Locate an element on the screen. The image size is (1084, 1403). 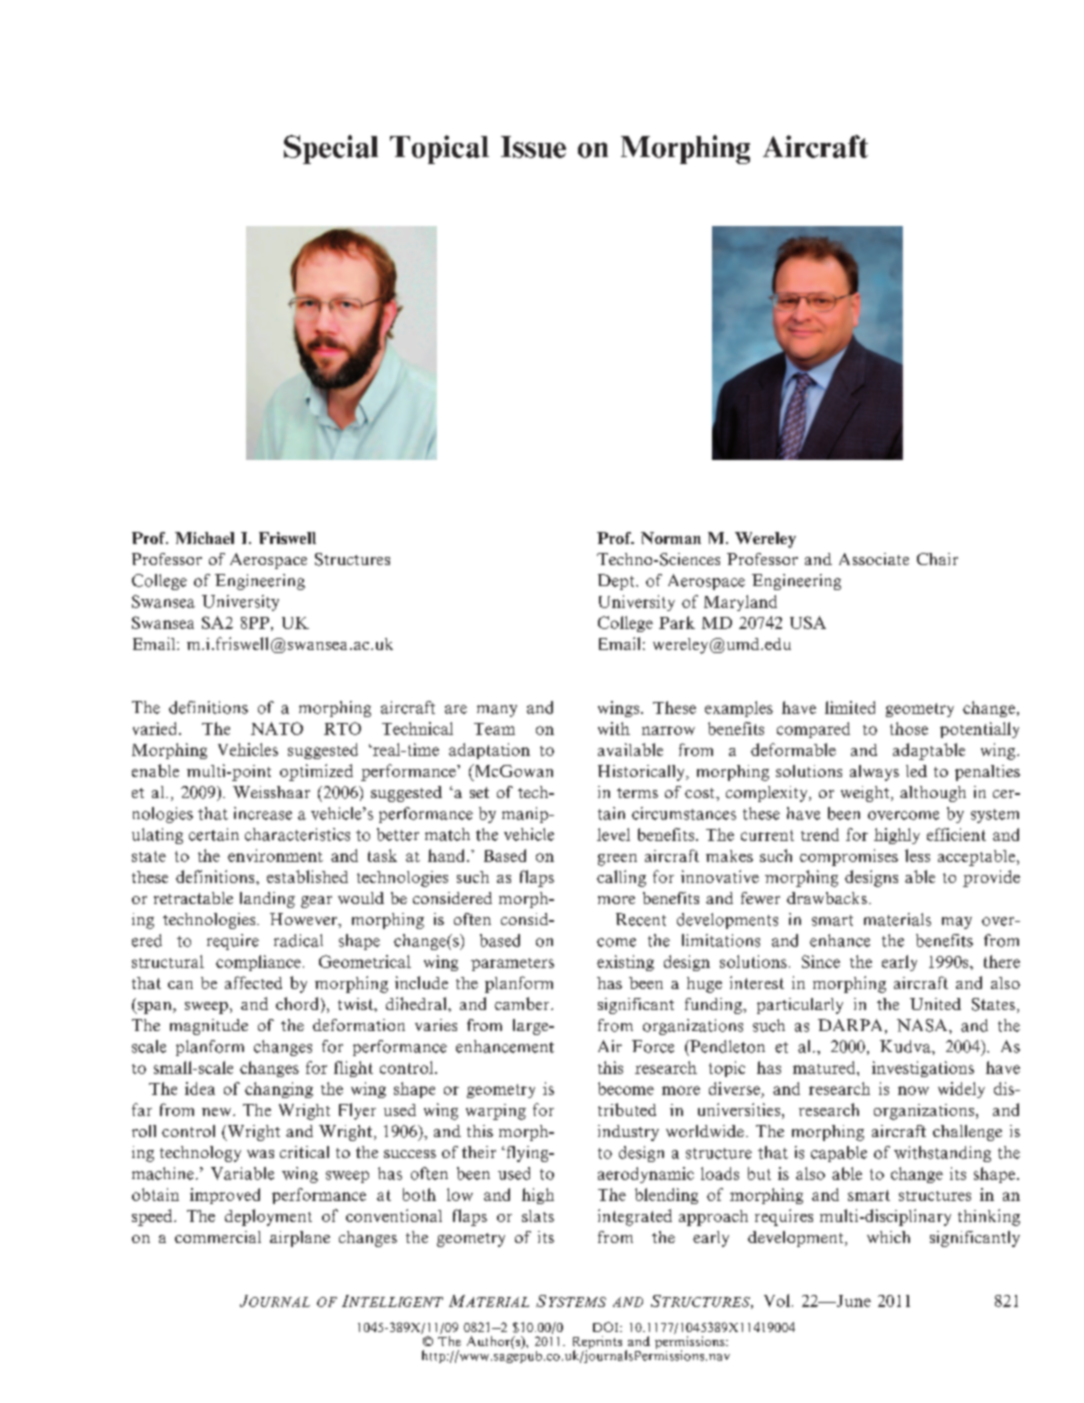
Issue is located at coordinates (533, 147).
